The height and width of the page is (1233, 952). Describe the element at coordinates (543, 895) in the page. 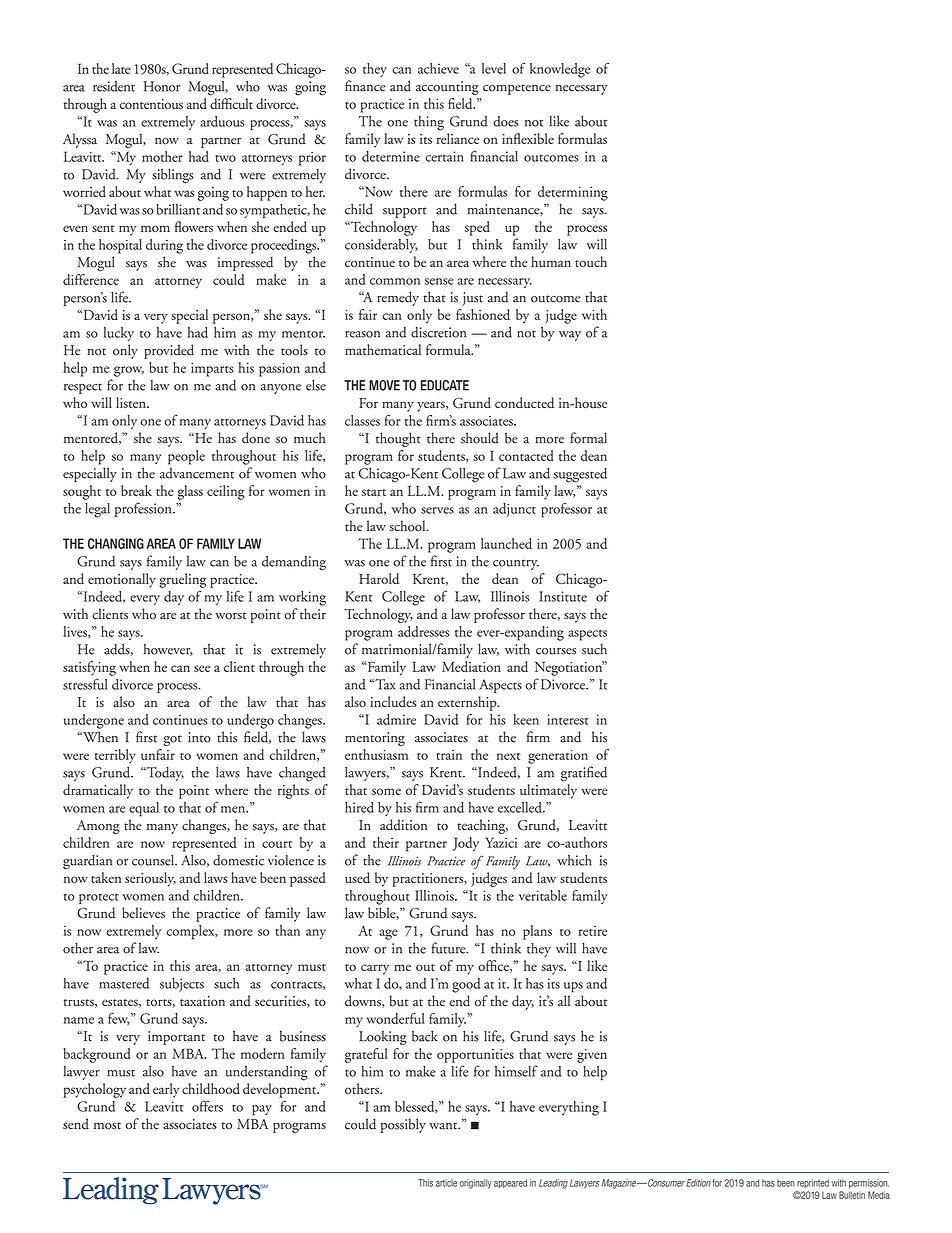

I see `veritable` at that location.
